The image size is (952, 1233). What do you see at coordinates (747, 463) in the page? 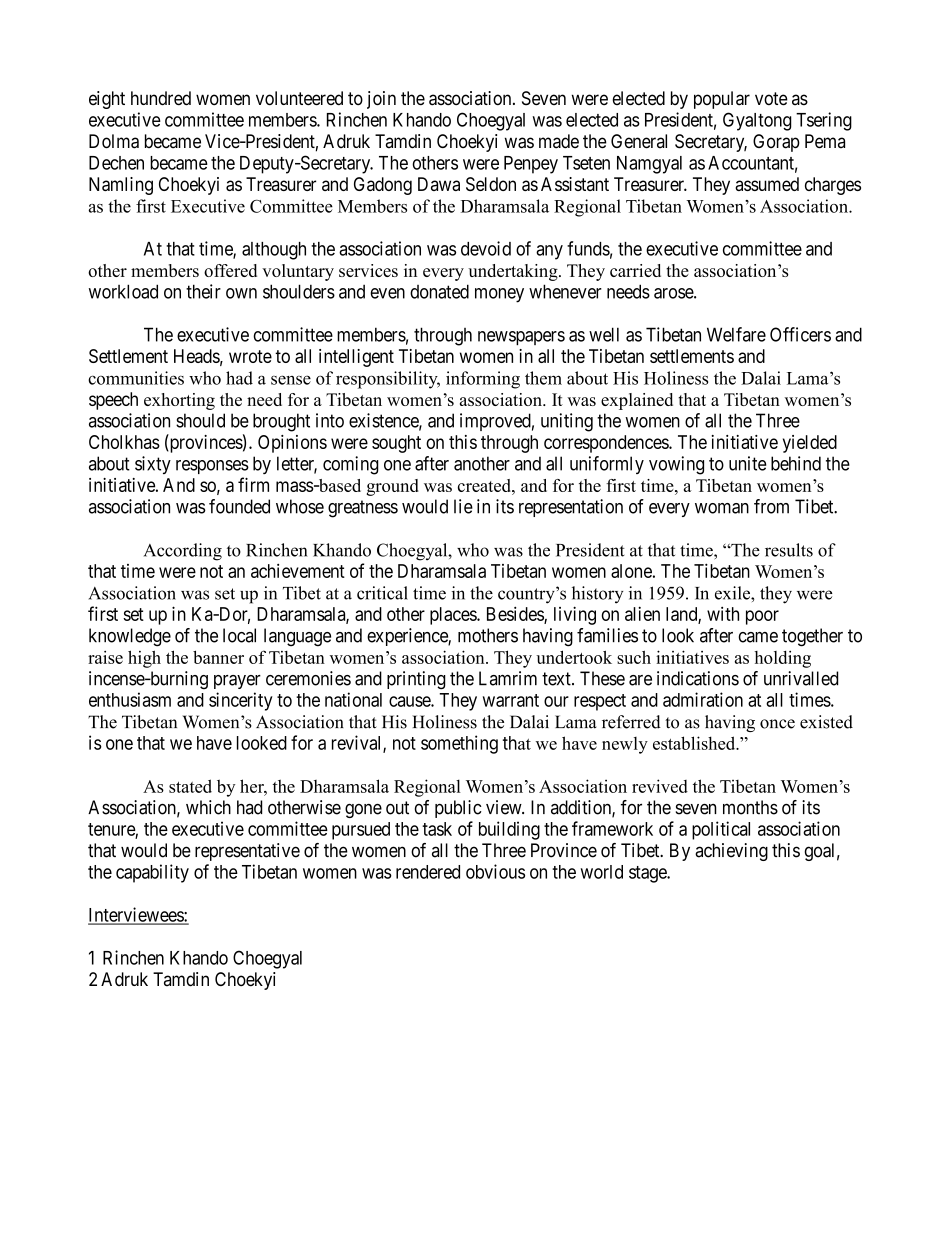
I see `unite` at bounding box center [747, 463].
